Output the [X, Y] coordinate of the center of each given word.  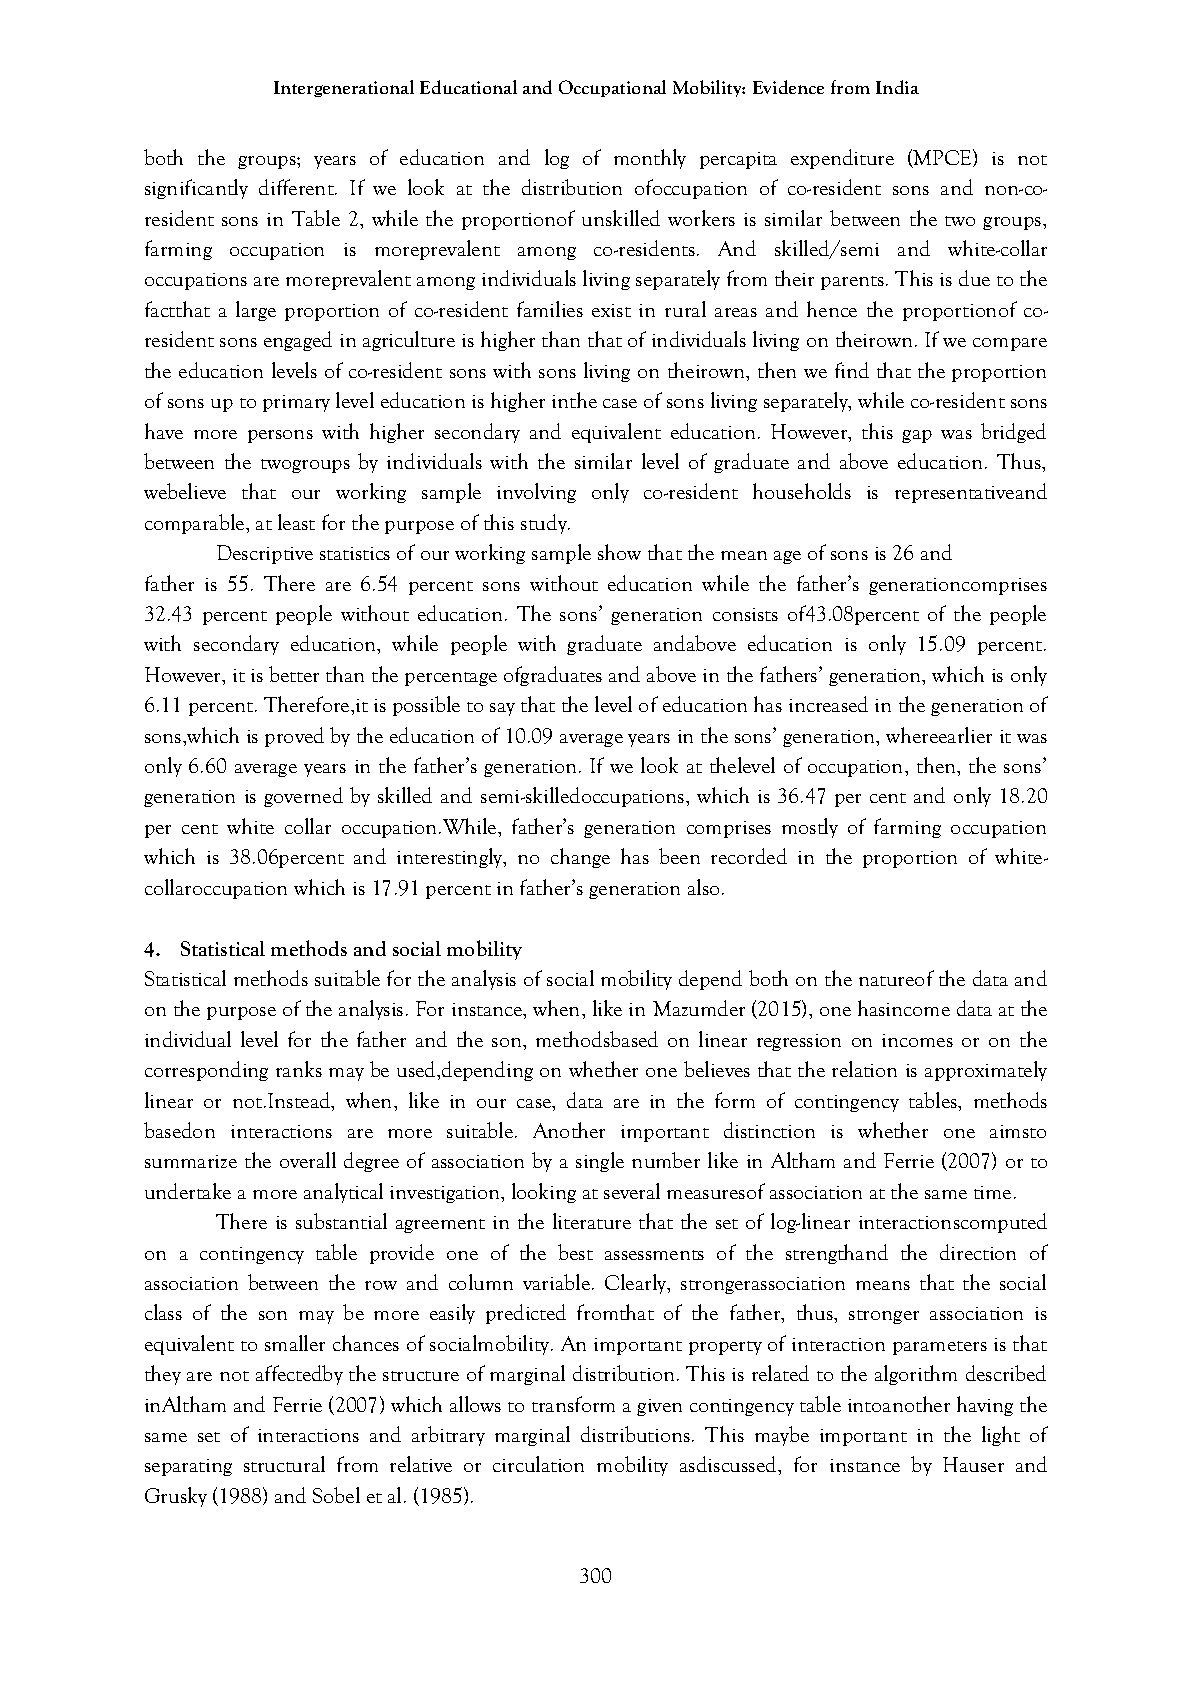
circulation [538, 1464]
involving [536, 493]
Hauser [973, 1464]
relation [864, 1069]
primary [296, 403]
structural [284, 1464]
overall [308, 1160]
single [600, 1162]
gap [917, 436]
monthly [650, 159]
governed [303, 797]
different [297, 187]
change [580, 858]
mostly [810, 828]
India [897, 87]
